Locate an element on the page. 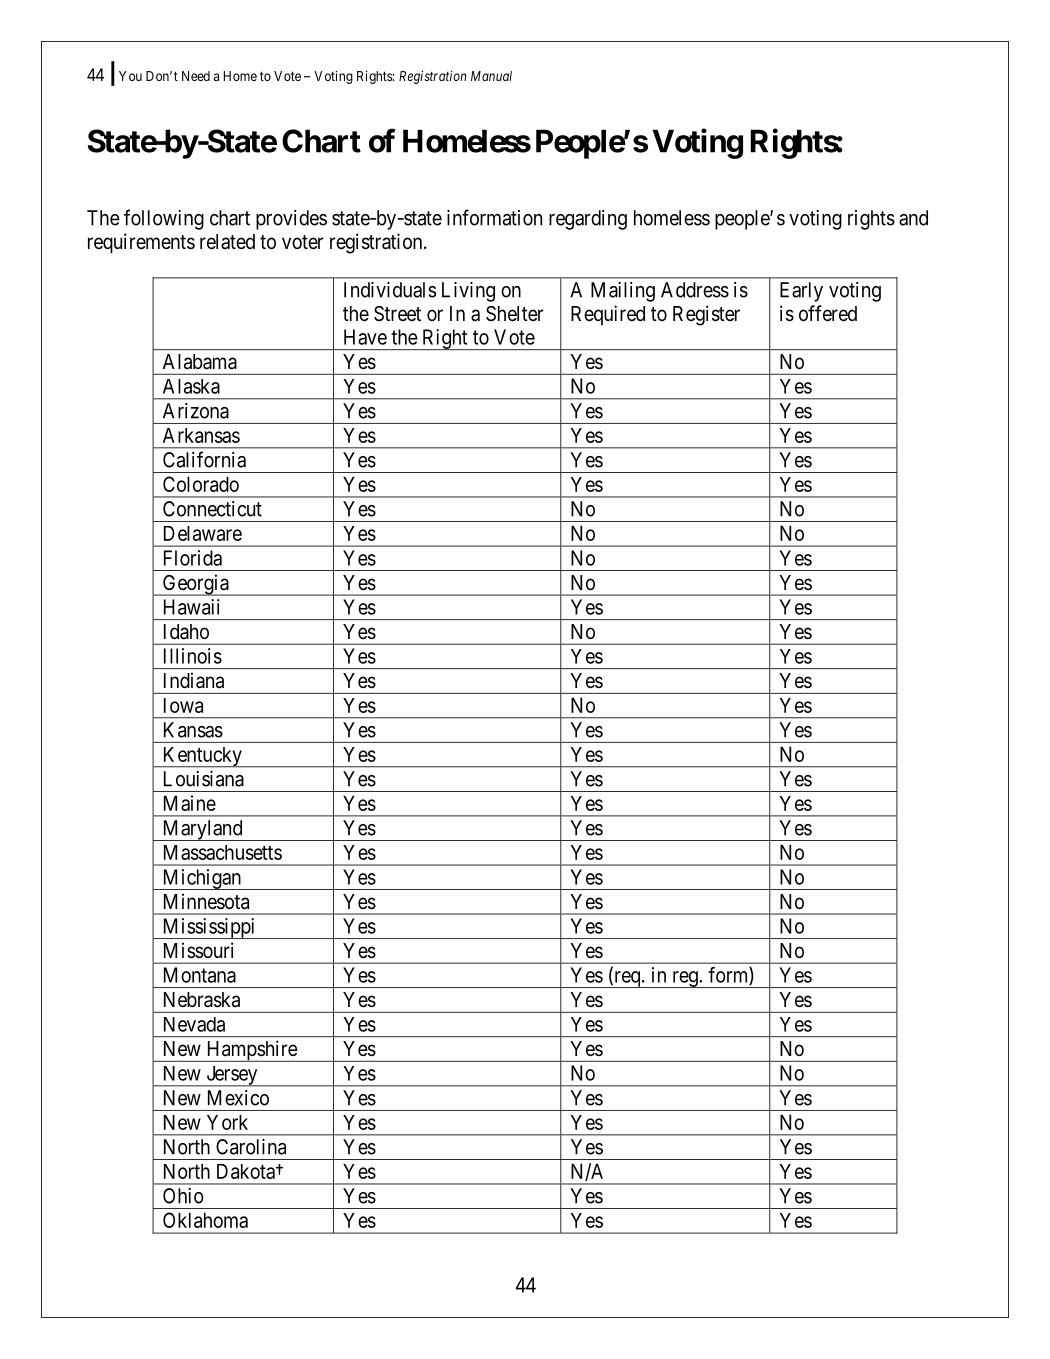  Alaska is located at coordinates (191, 386).
